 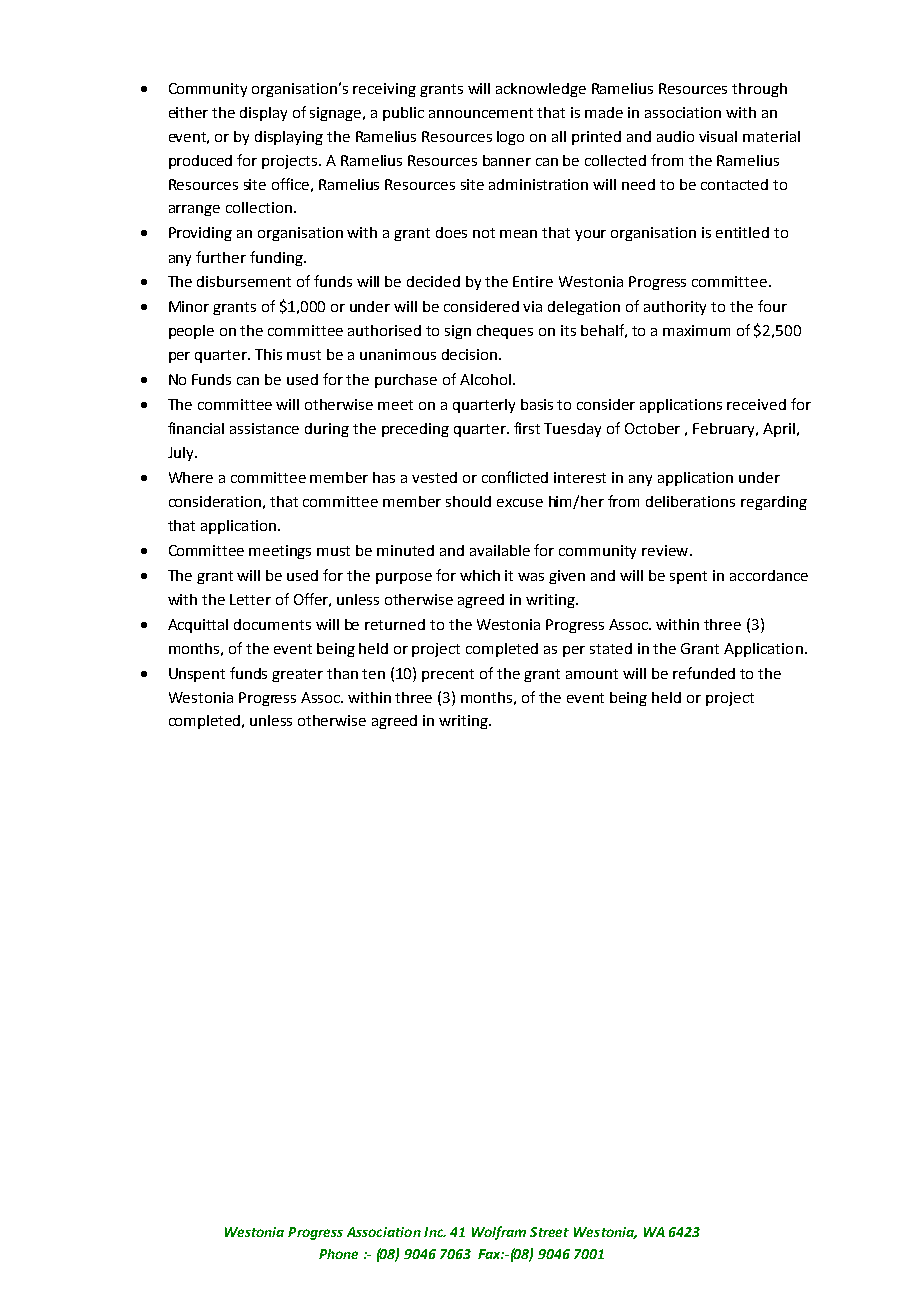 I want to click on refunded, so click(x=704, y=673).
